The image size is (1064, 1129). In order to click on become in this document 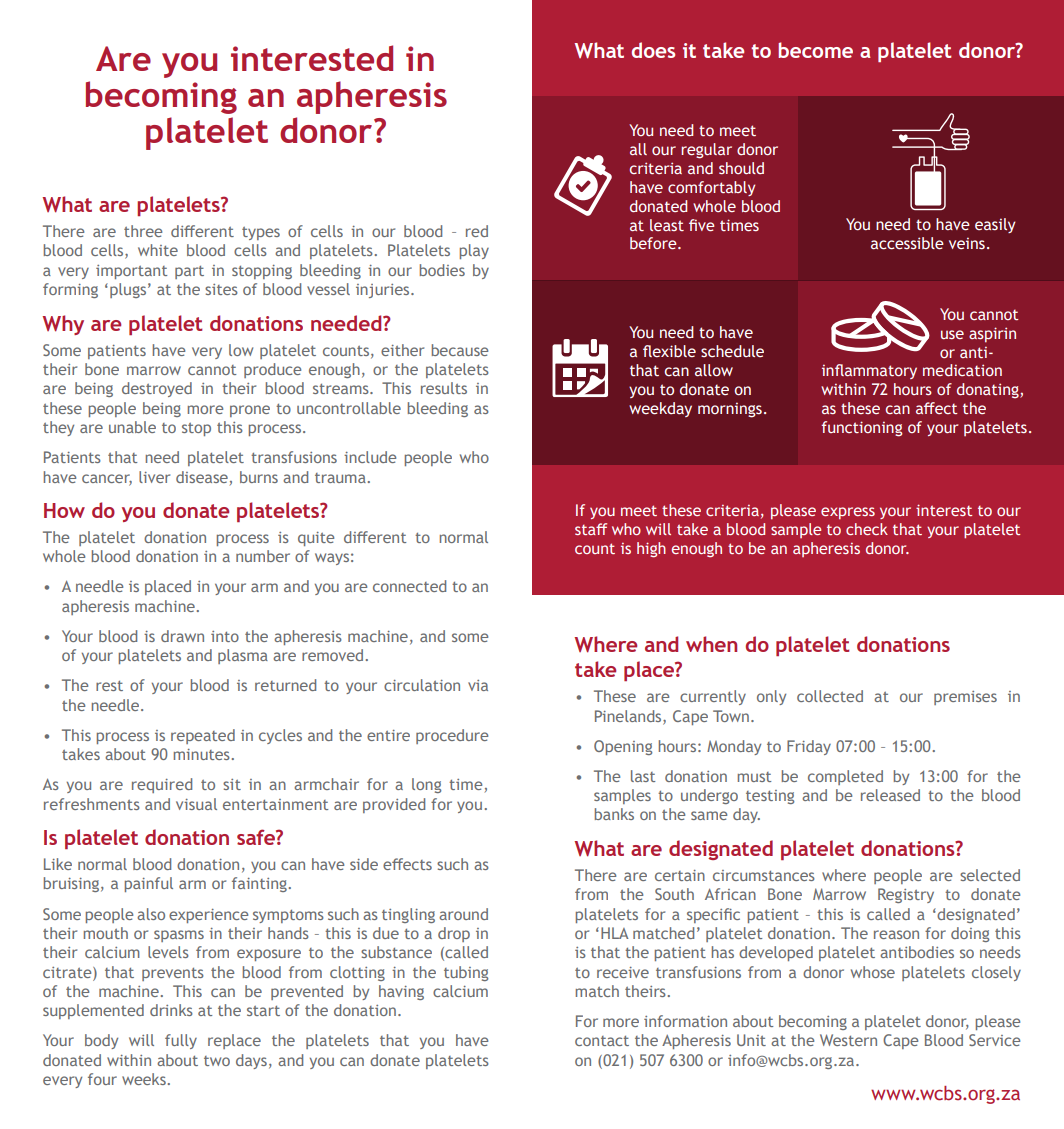, I will do `click(815, 50)`.
